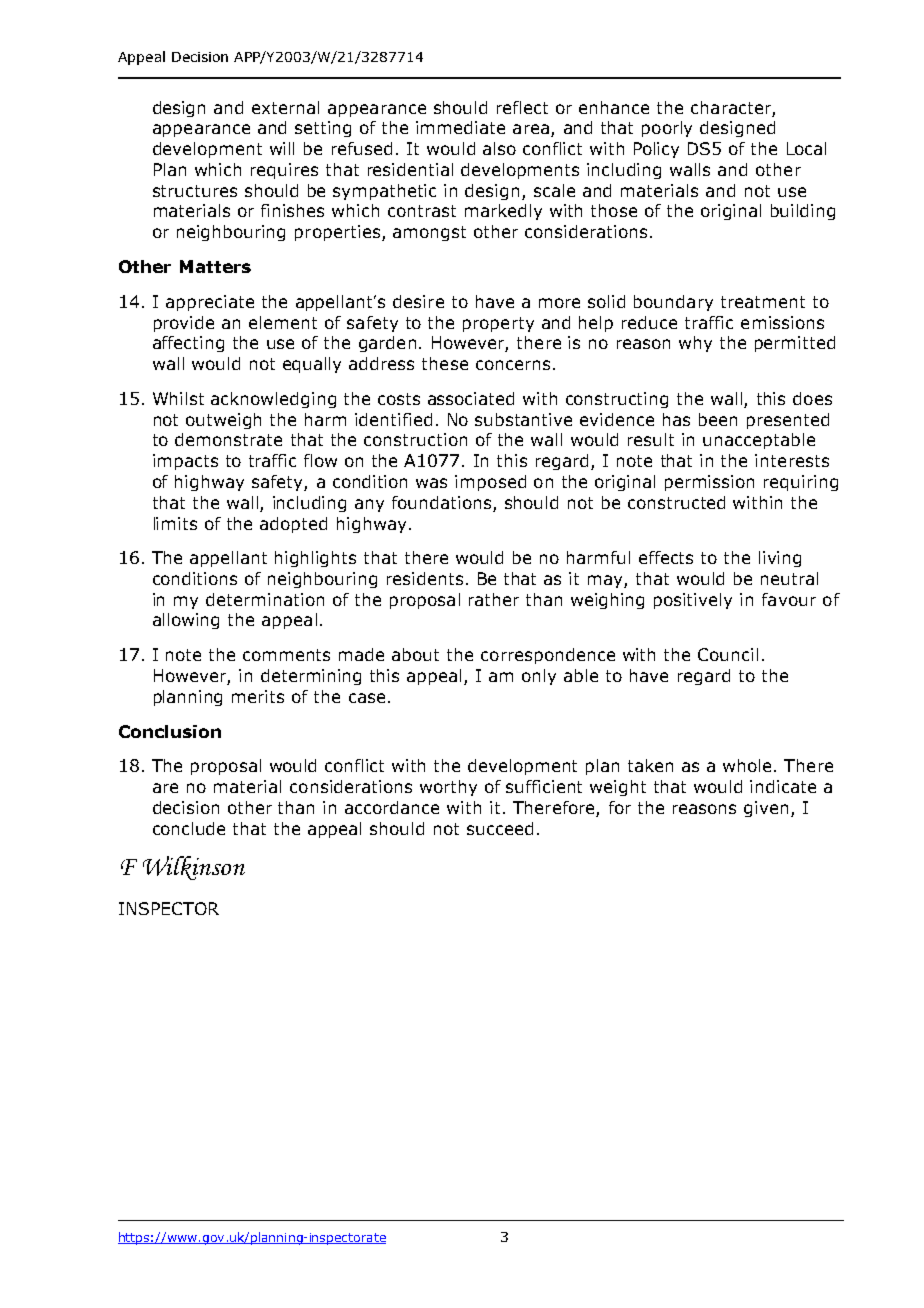 This screenshot has width=924, height=1308. I want to click on conclude, so click(189, 828).
